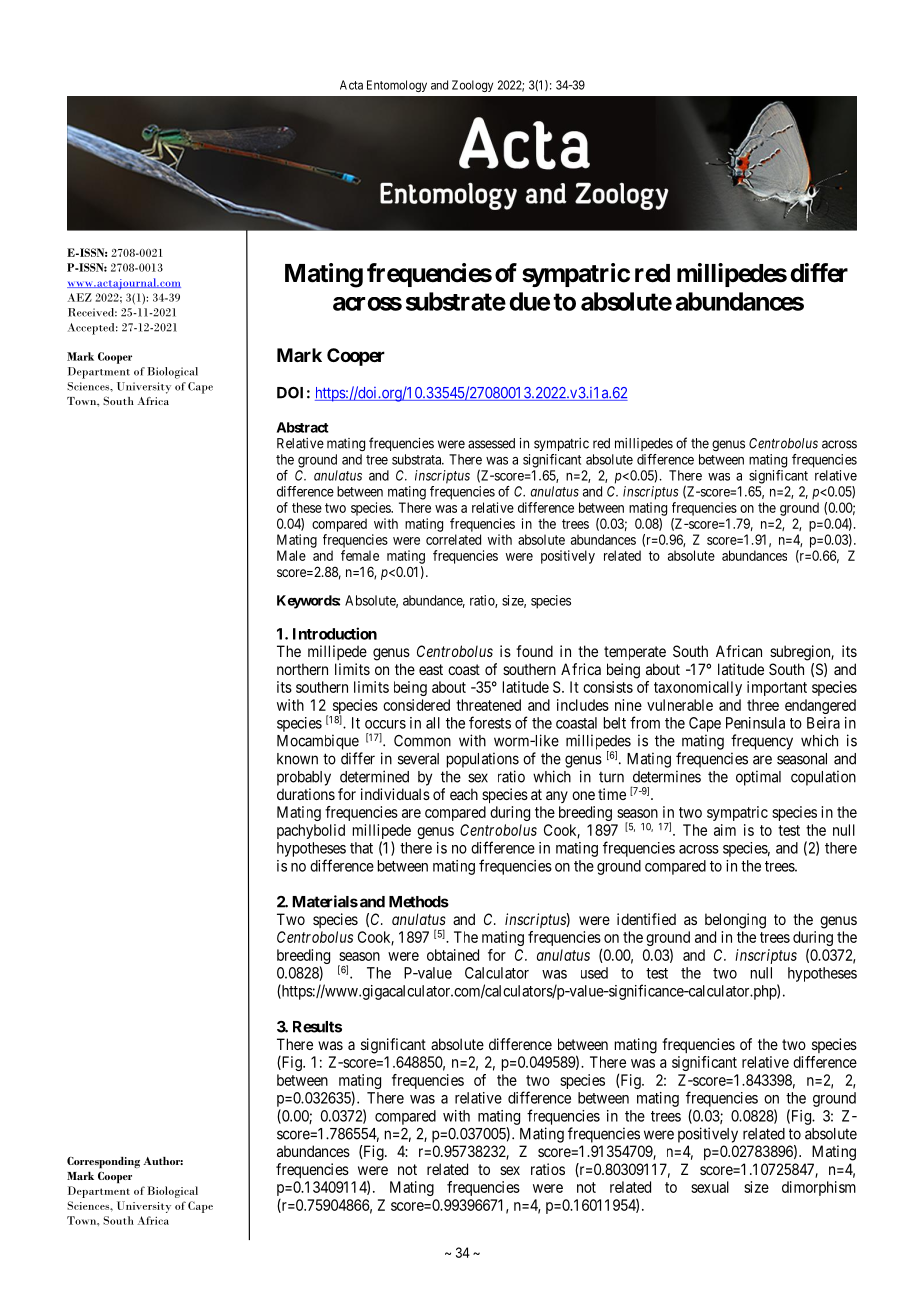 The width and height of the document is (924, 1307). What do you see at coordinates (635, 653) in the document?
I see `temperate` at bounding box center [635, 653].
